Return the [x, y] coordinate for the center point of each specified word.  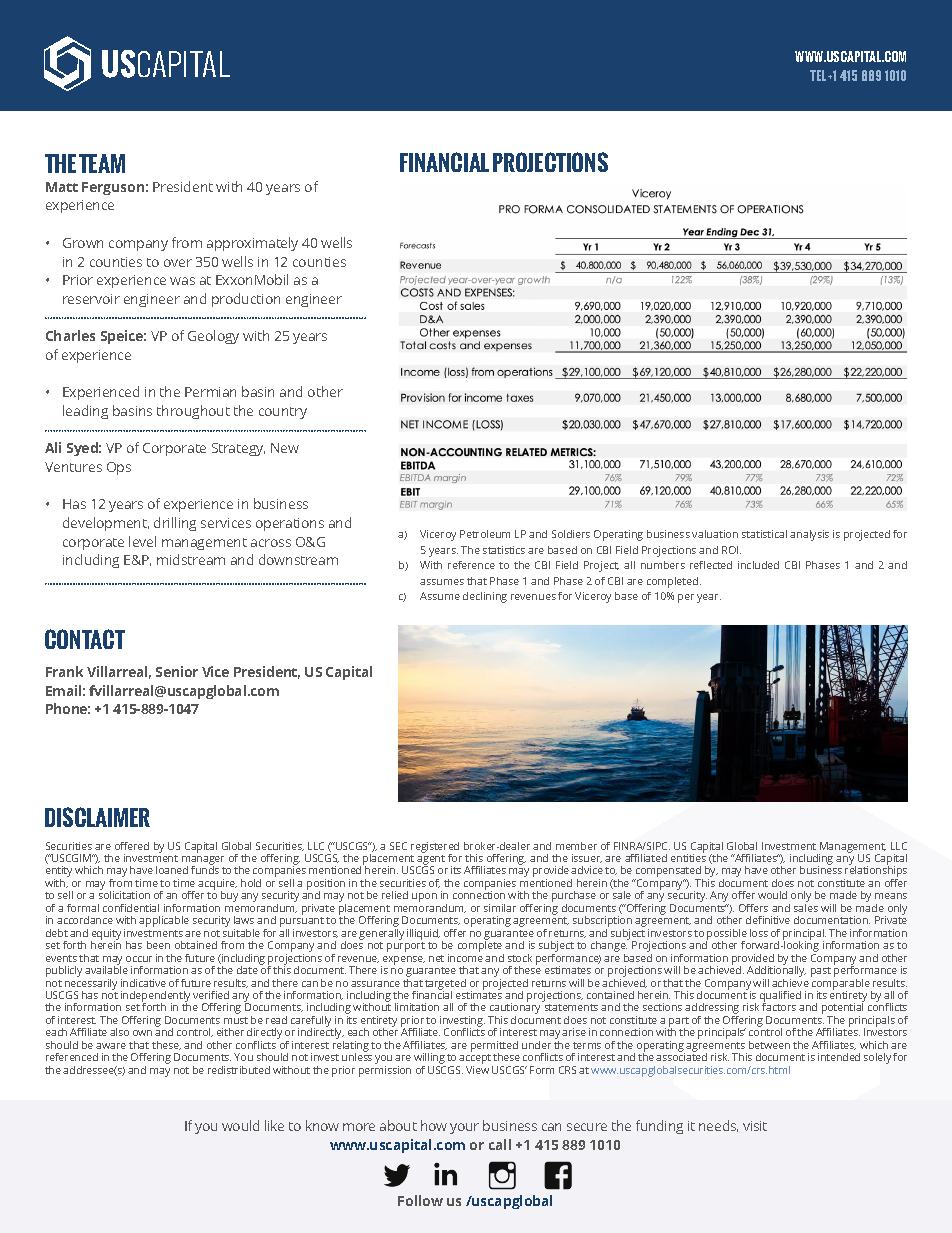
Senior [177, 671]
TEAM [102, 163]
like [274, 1125]
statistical [764, 534]
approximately [252, 244]
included [758, 565]
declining [485, 597]
